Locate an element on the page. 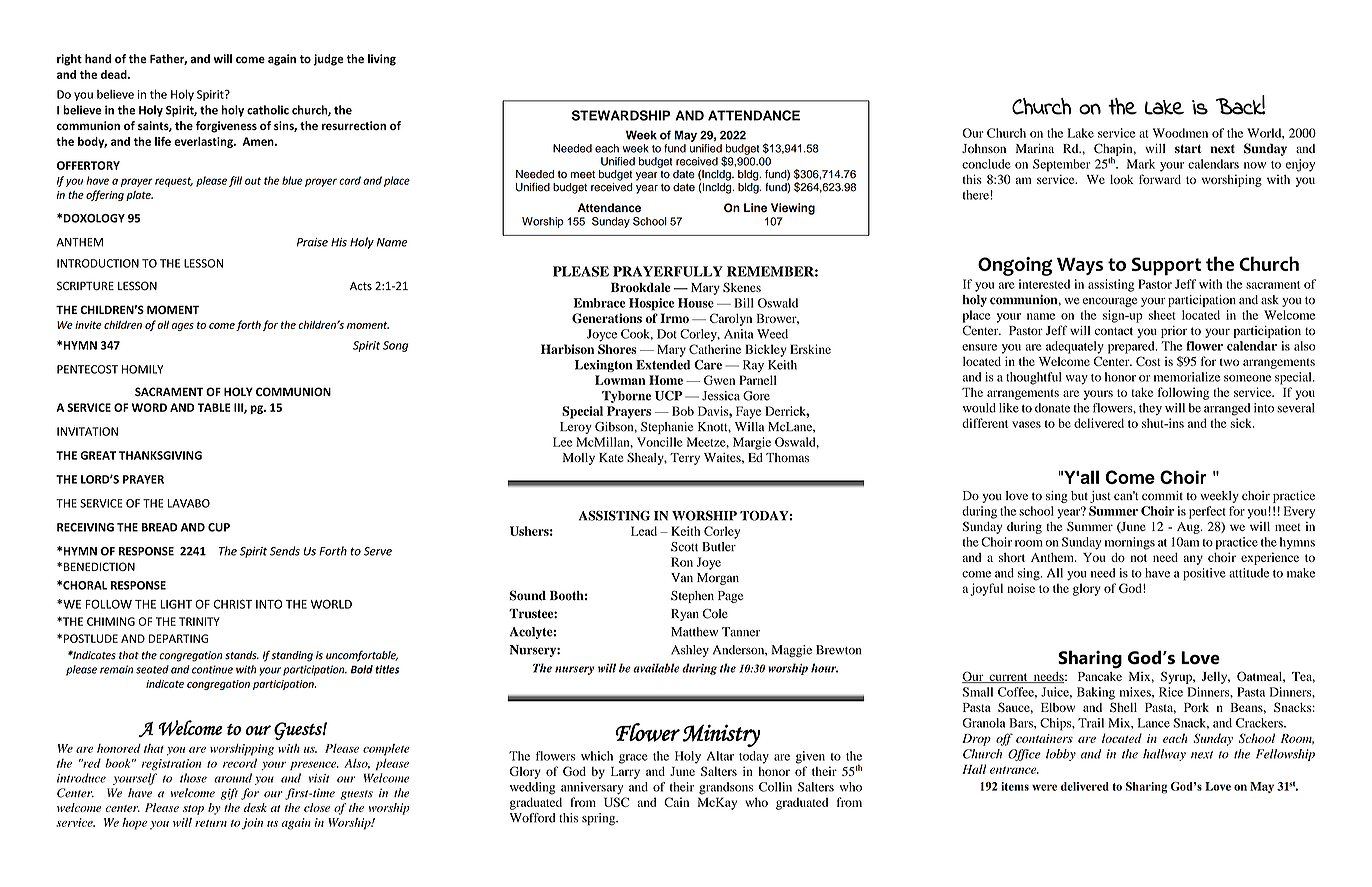 This document has height=887, width=1372. they is located at coordinates (1150, 409).
